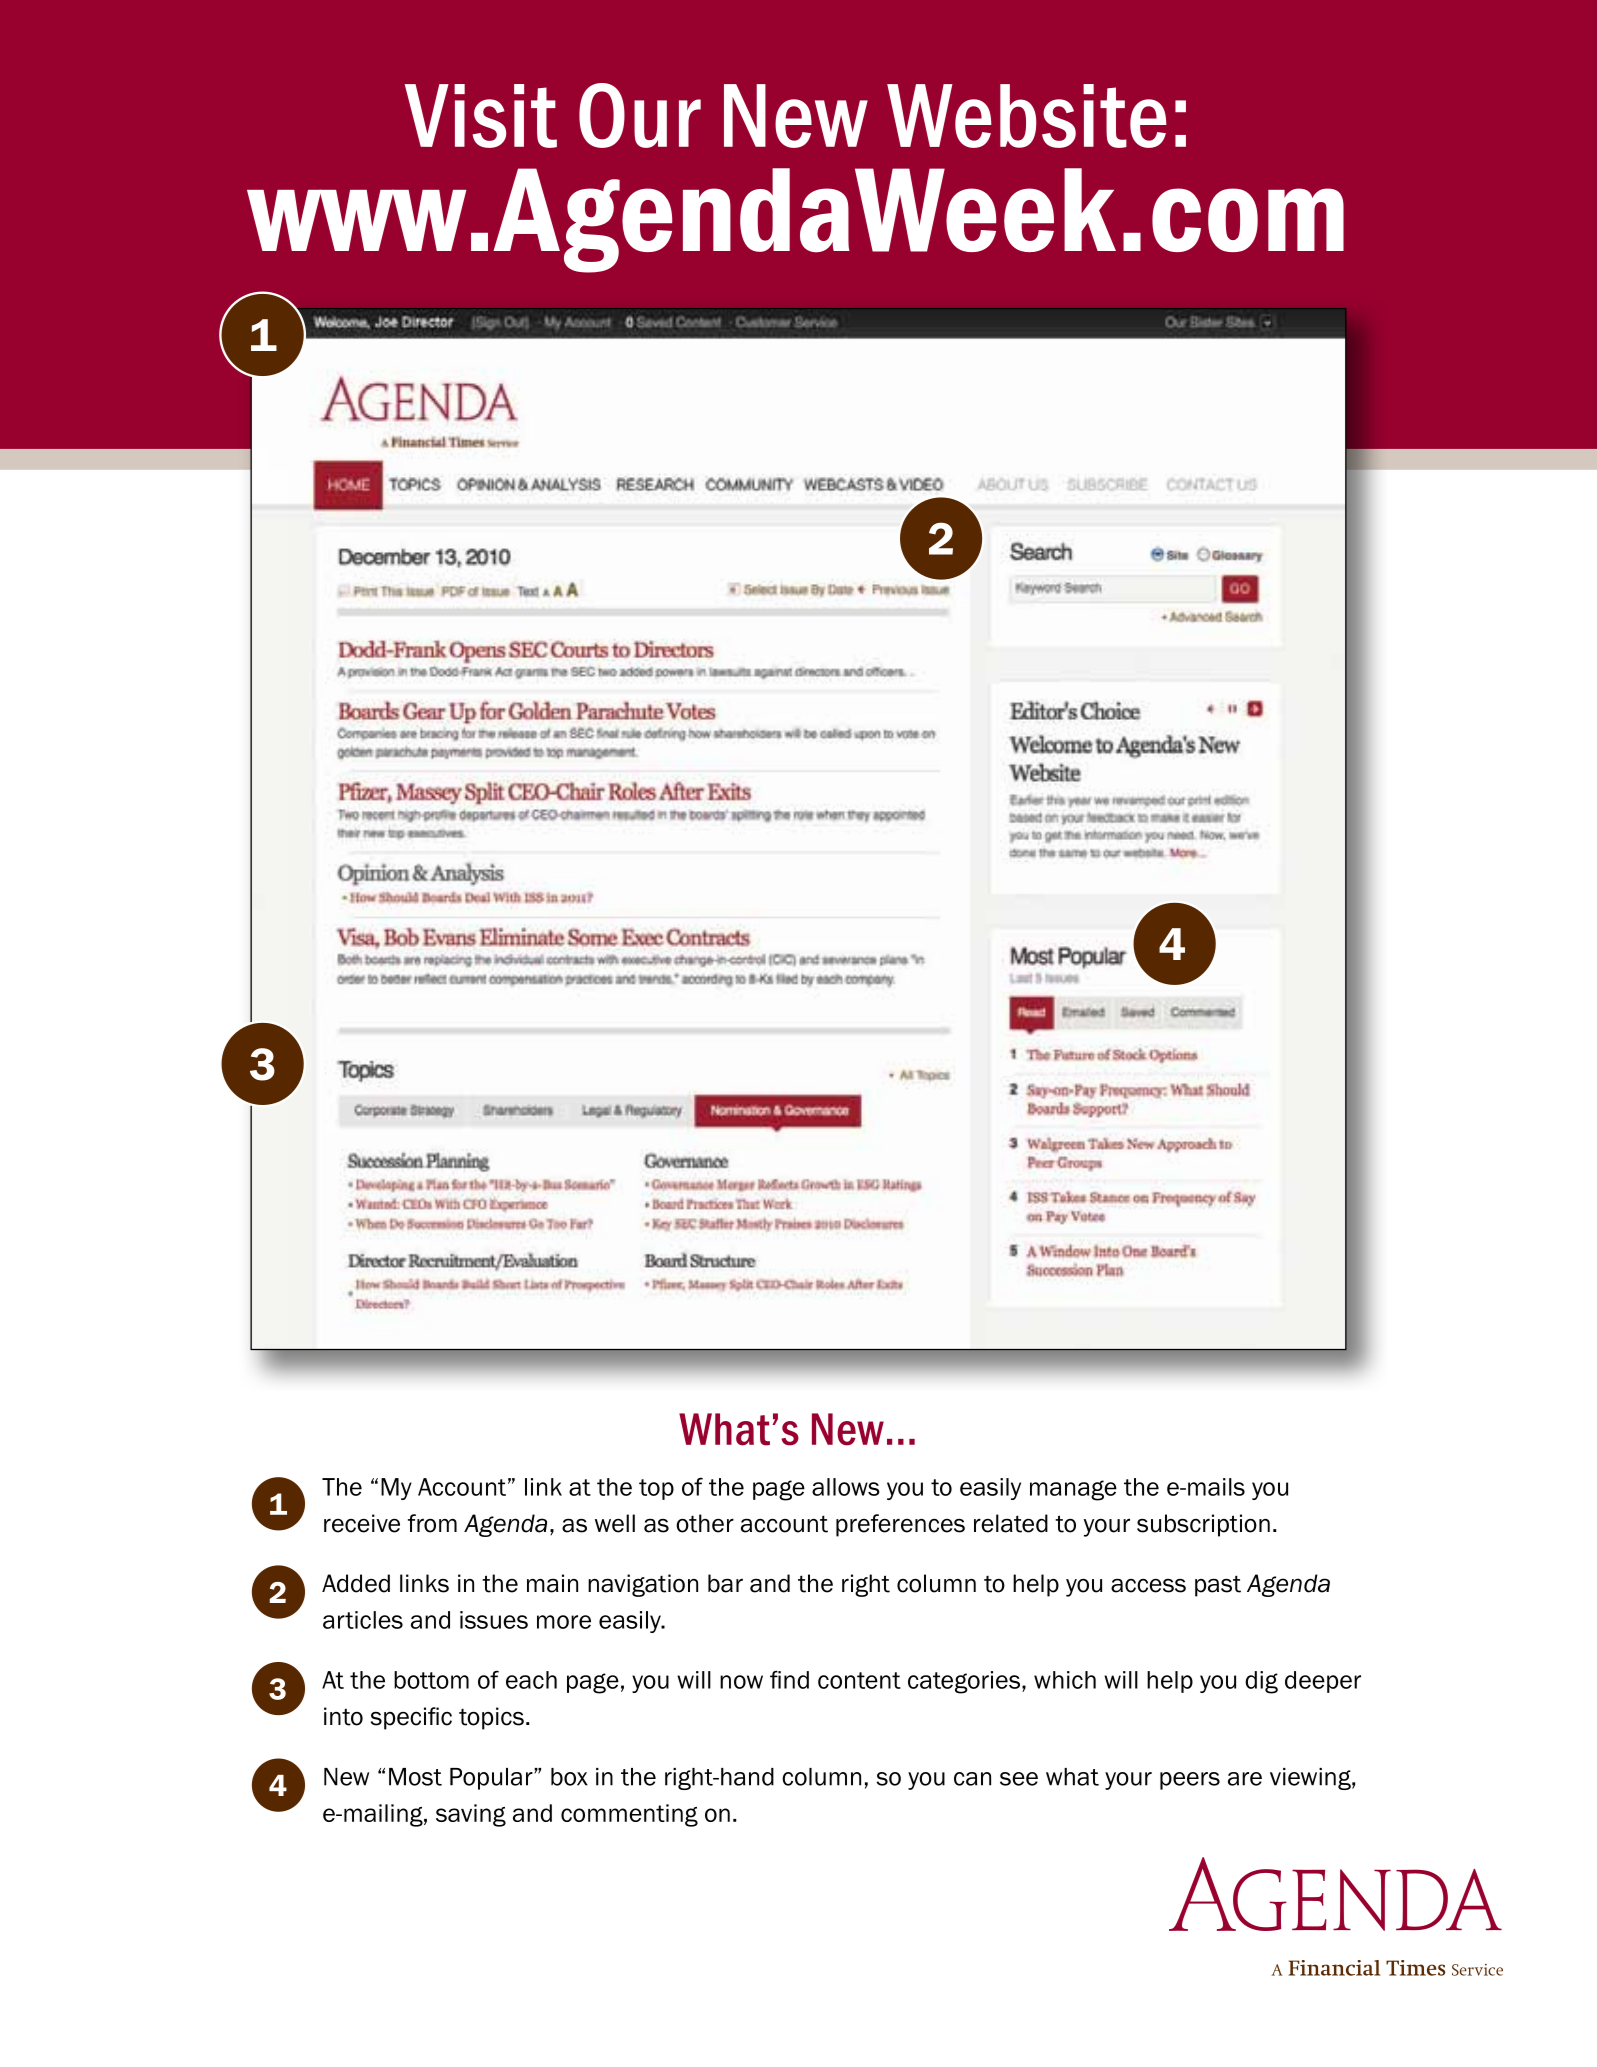 Image resolution: width=1597 pixels, height=2067 pixels. I want to click on Popular, so click(492, 1779).
